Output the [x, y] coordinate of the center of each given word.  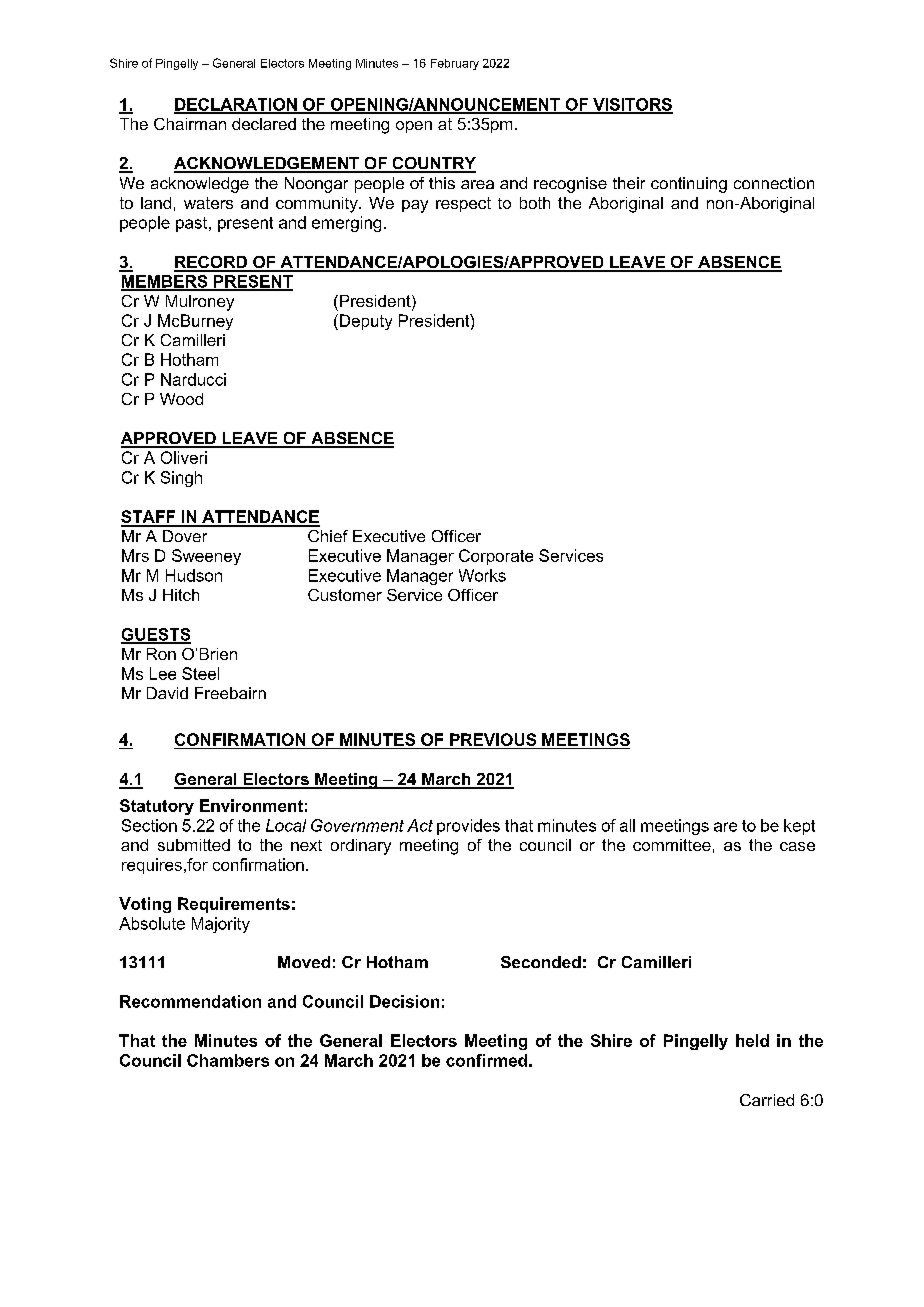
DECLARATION [236, 105]
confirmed [486, 1060]
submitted [194, 845]
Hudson [194, 575]
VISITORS [632, 105]
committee [672, 845]
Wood [181, 399]
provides [468, 827]
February [455, 64]
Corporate [496, 557]
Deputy [366, 322]
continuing [689, 185]
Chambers [228, 1060]
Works [482, 575]
